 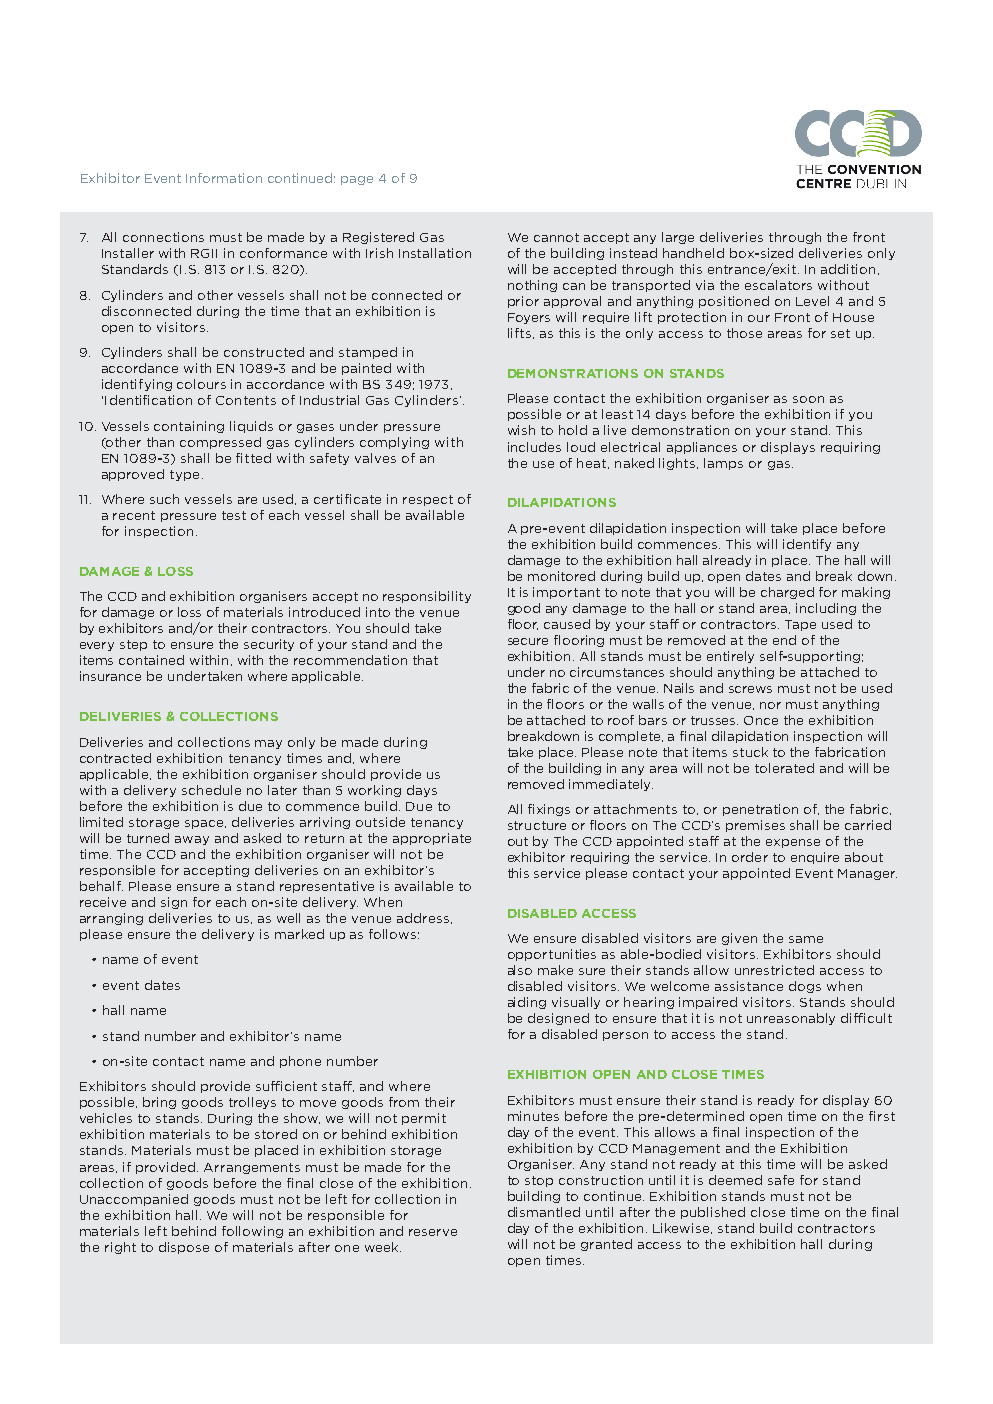 What do you see at coordinates (163, 237) in the image?
I see `connections` at bounding box center [163, 237].
